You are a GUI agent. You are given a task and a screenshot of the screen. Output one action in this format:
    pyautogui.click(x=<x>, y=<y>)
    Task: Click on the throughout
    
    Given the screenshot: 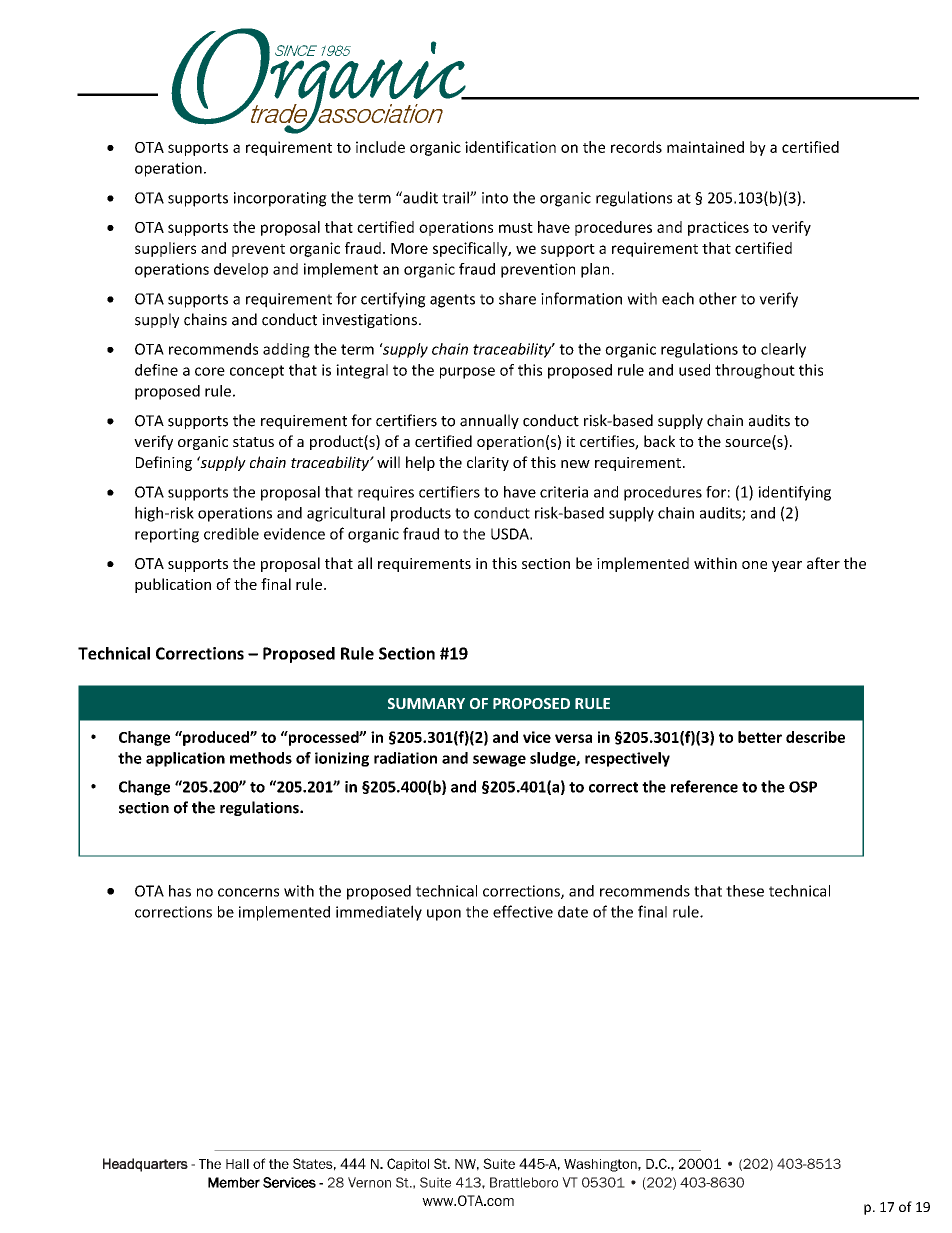 What is the action you would take?
    pyautogui.click(x=755, y=371)
